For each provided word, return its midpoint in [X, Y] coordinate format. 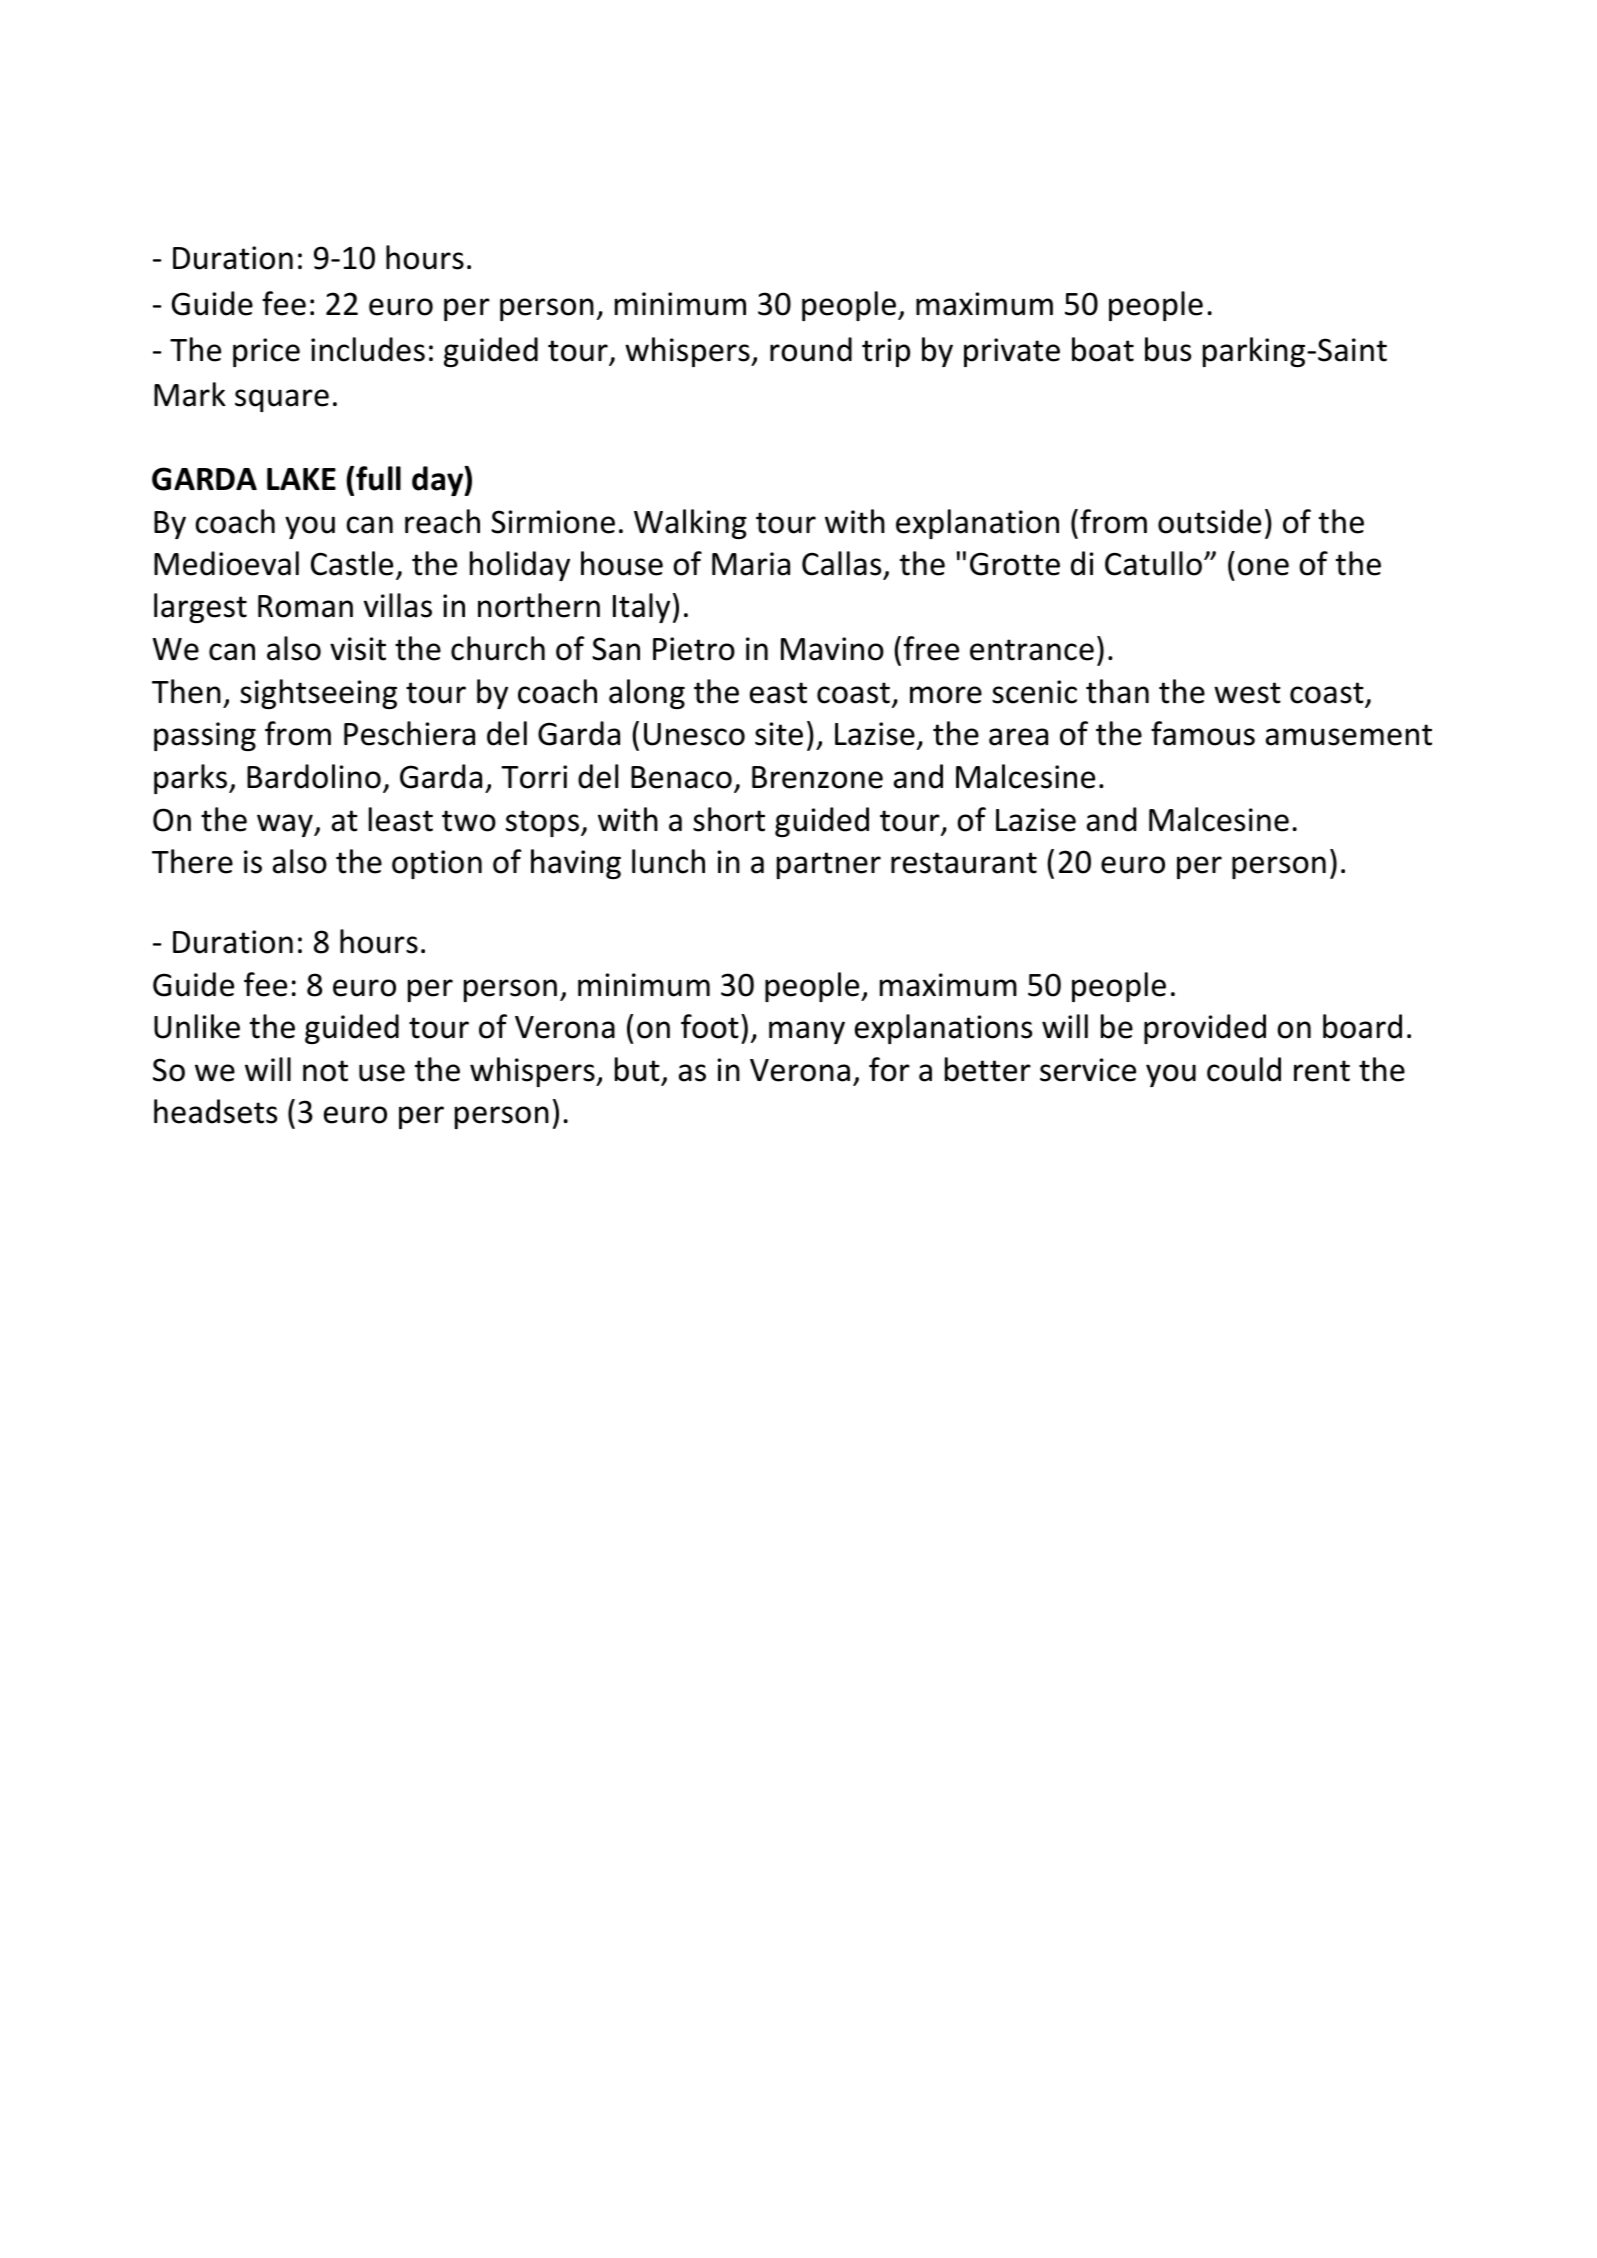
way [286, 825]
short [729, 819]
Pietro [694, 649]
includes [368, 349]
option [437, 864]
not [325, 1071]
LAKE [301, 479]
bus [1168, 349]
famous [1203, 733]
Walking [690, 524]
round [811, 349]
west [1247, 693]
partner [829, 865]
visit [358, 649]
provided [1205, 1029]
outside [1209, 521]
